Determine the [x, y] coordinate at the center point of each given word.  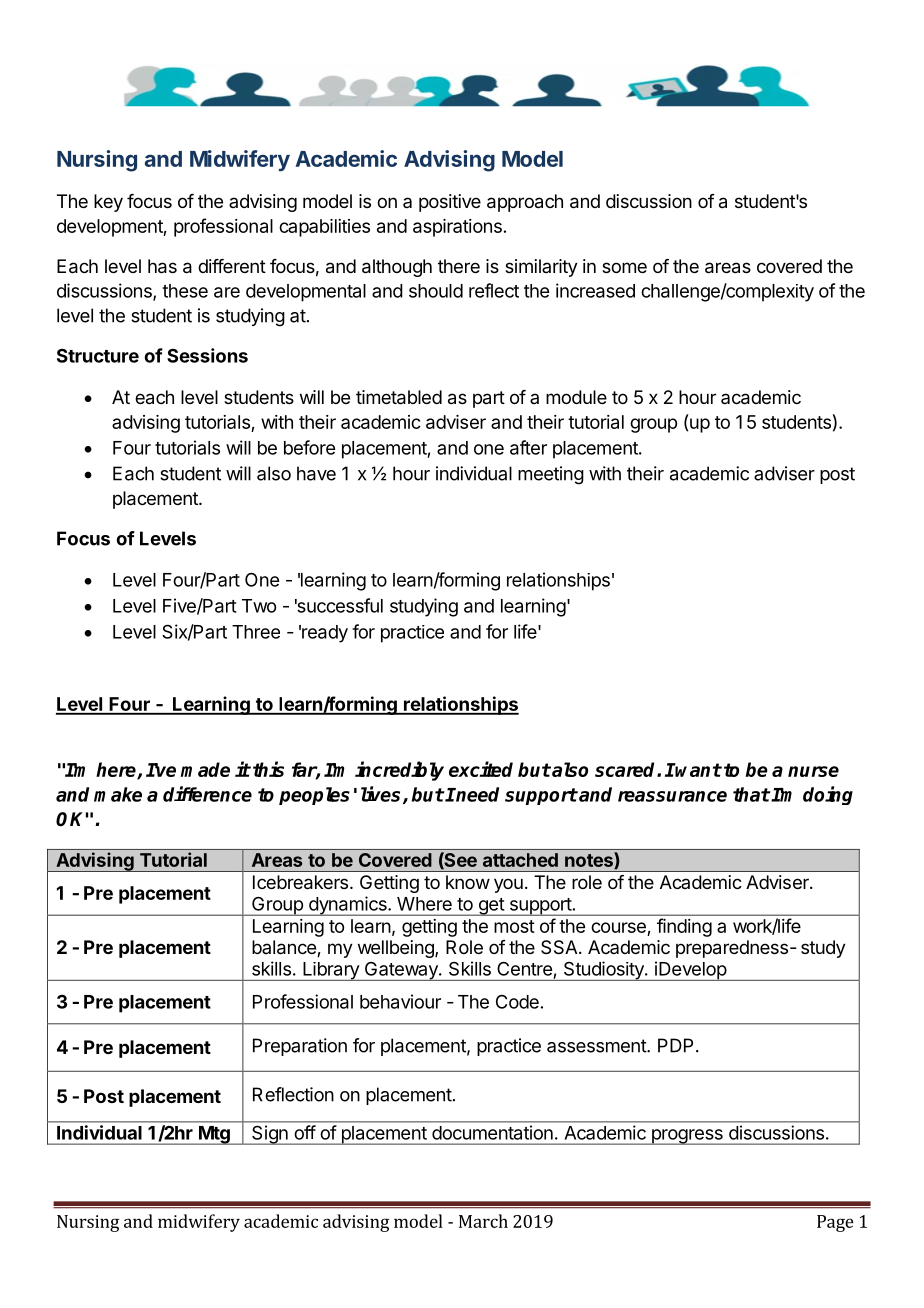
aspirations [457, 228]
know [468, 882]
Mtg [214, 1135]
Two [259, 606]
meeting [551, 475]
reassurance [672, 796]
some [624, 267]
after [528, 447]
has [162, 266]
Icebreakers [300, 882]
